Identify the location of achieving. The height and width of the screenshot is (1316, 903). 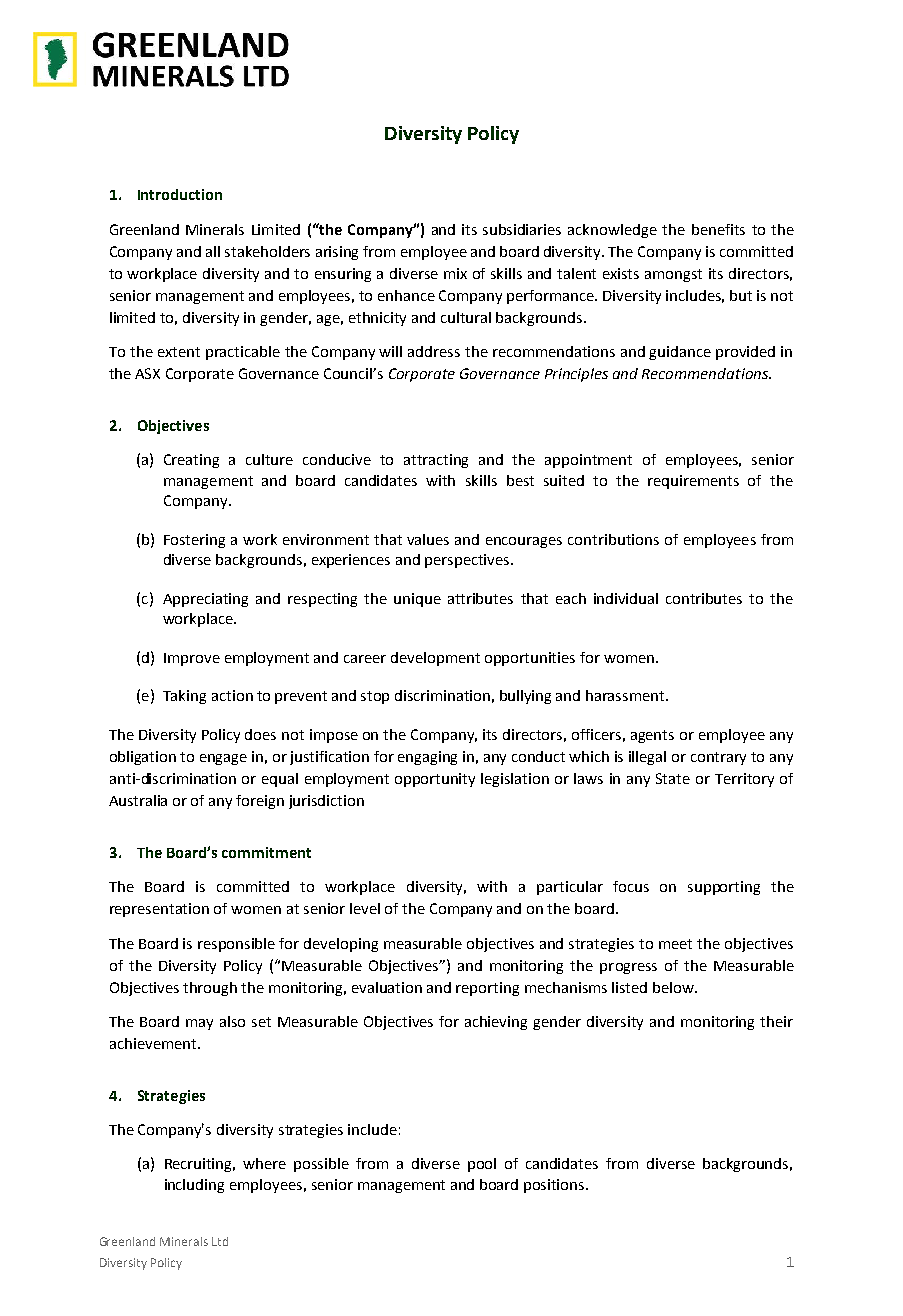
(496, 1023).
